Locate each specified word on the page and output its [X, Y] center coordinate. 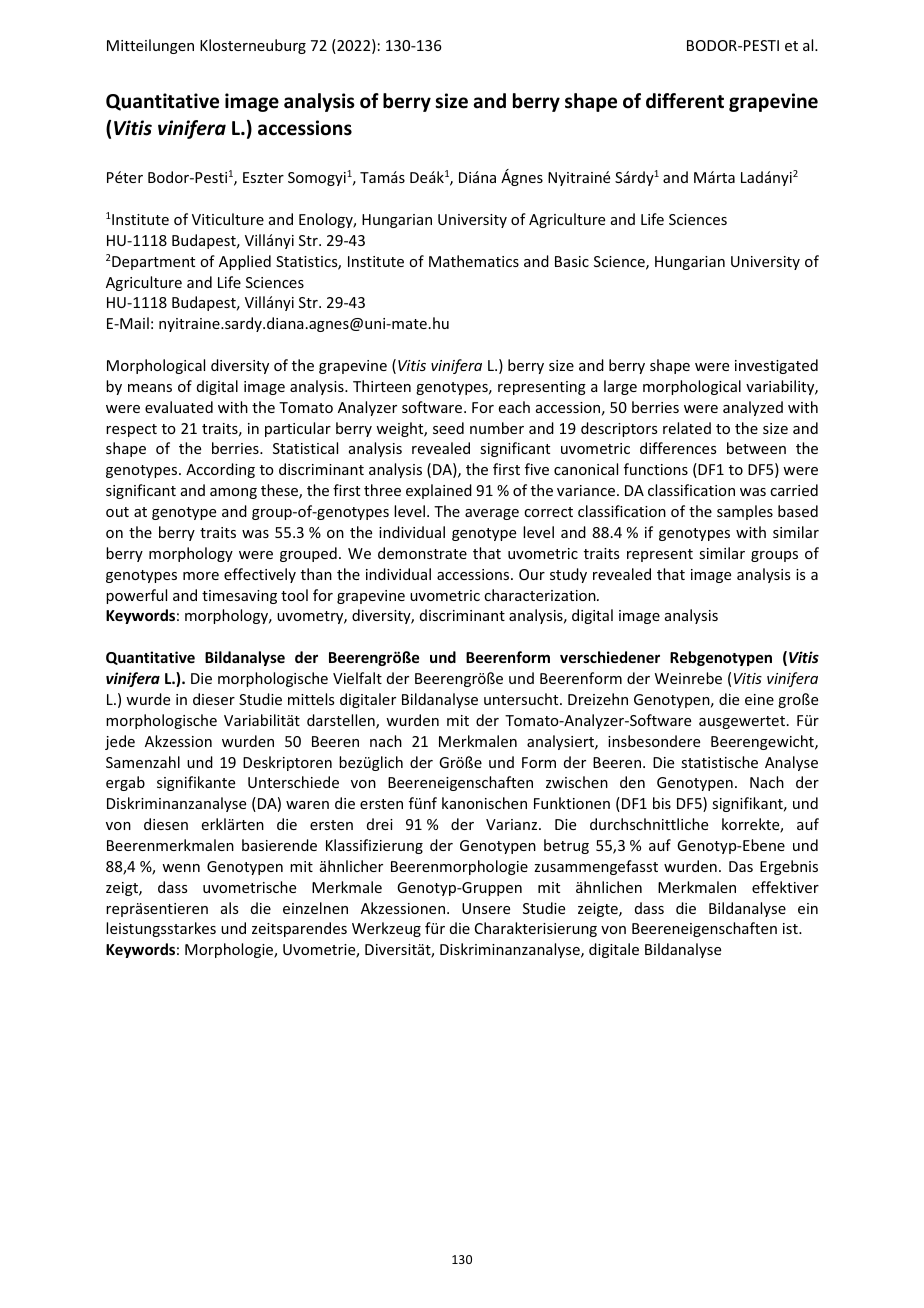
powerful [136, 596]
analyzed [753, 408]
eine [759, 699]
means [150, 388]
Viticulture [228, 219]
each [514, 407]
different [685, 101]
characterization [541, 595]
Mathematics [474, 261]
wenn [181, 868]
